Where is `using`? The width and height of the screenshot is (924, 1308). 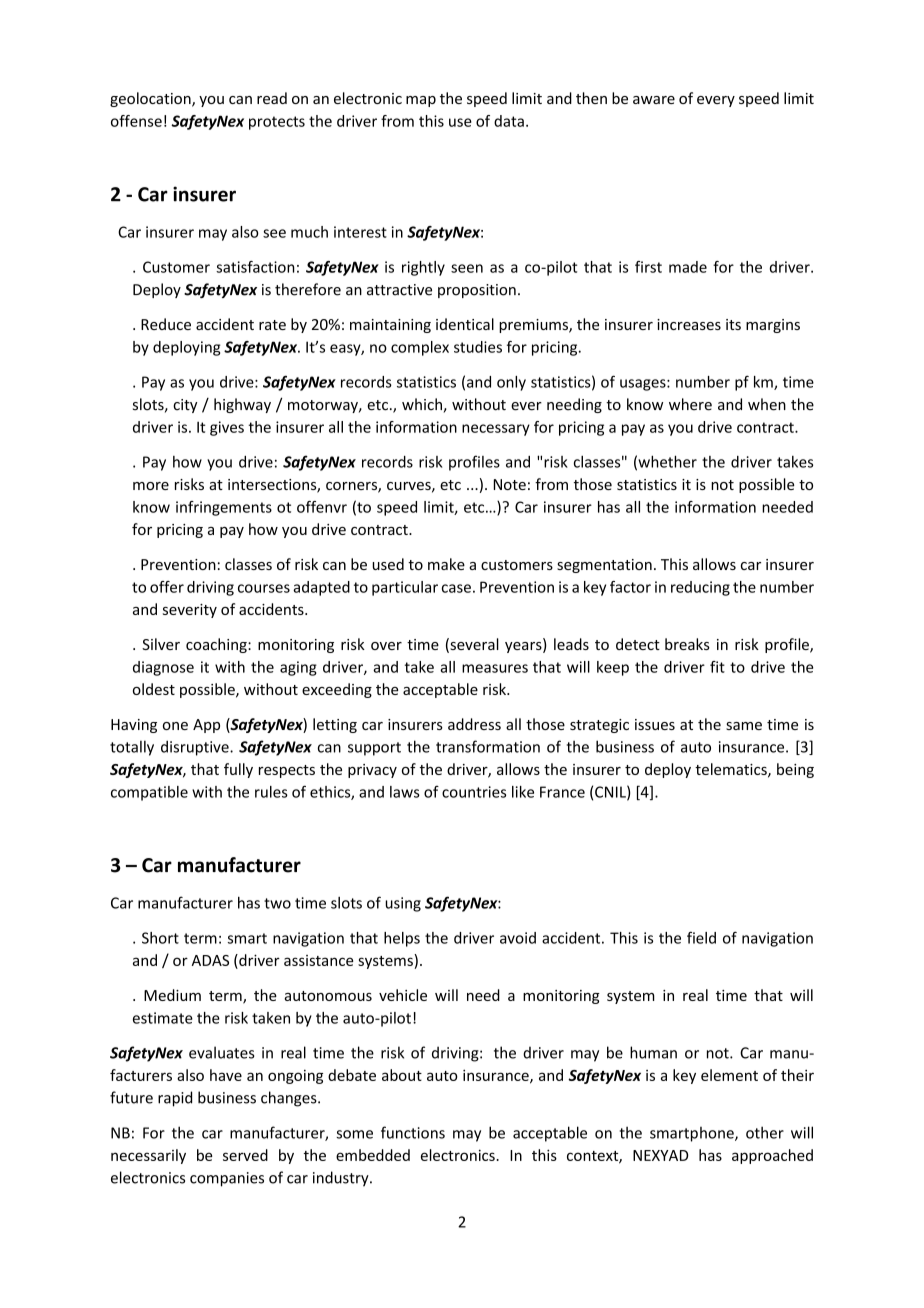
using is located at coordinates (403, 904).
